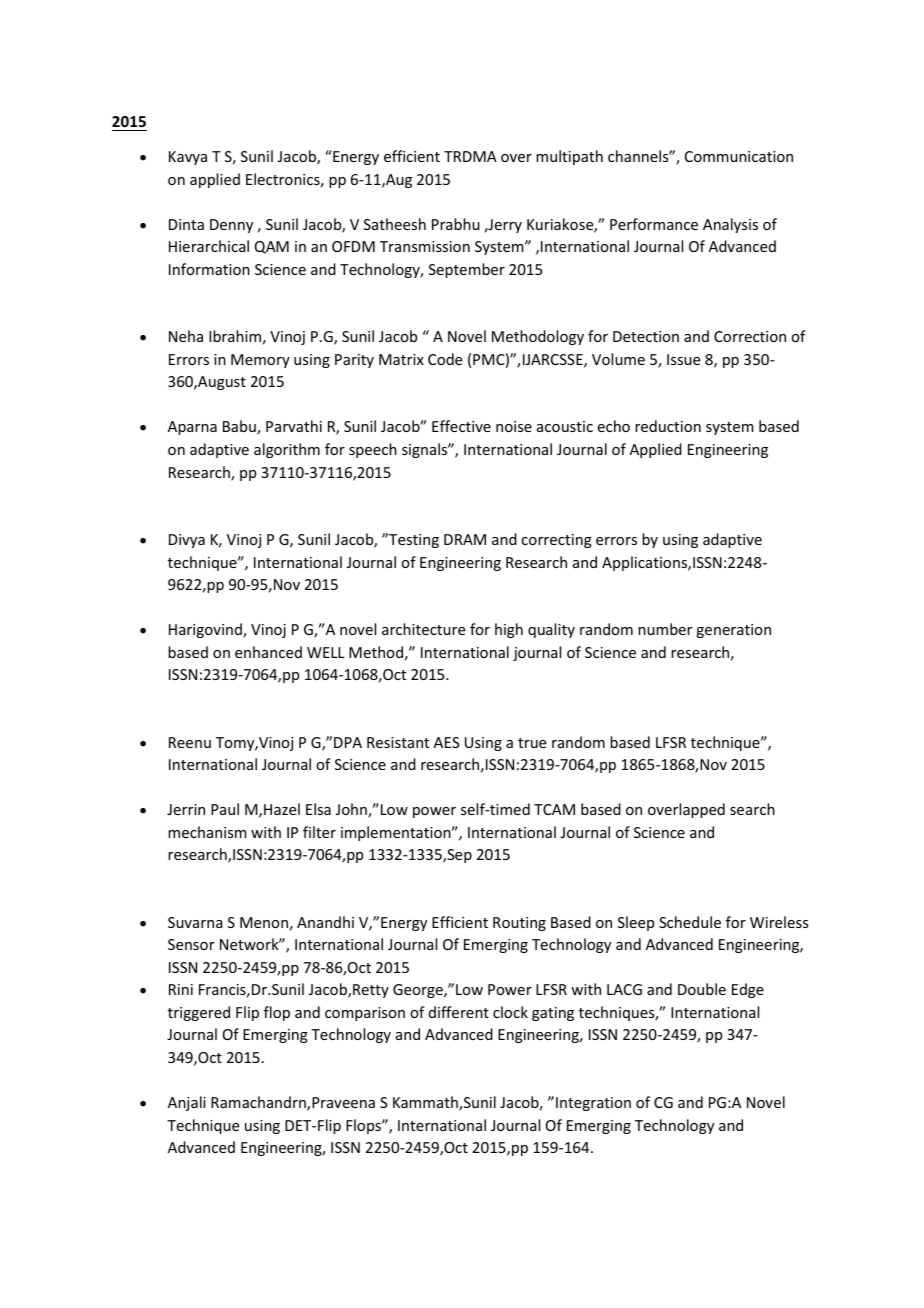 This screenshot has width=924, height=1308. I want to click on generation, so click(733, 631).
